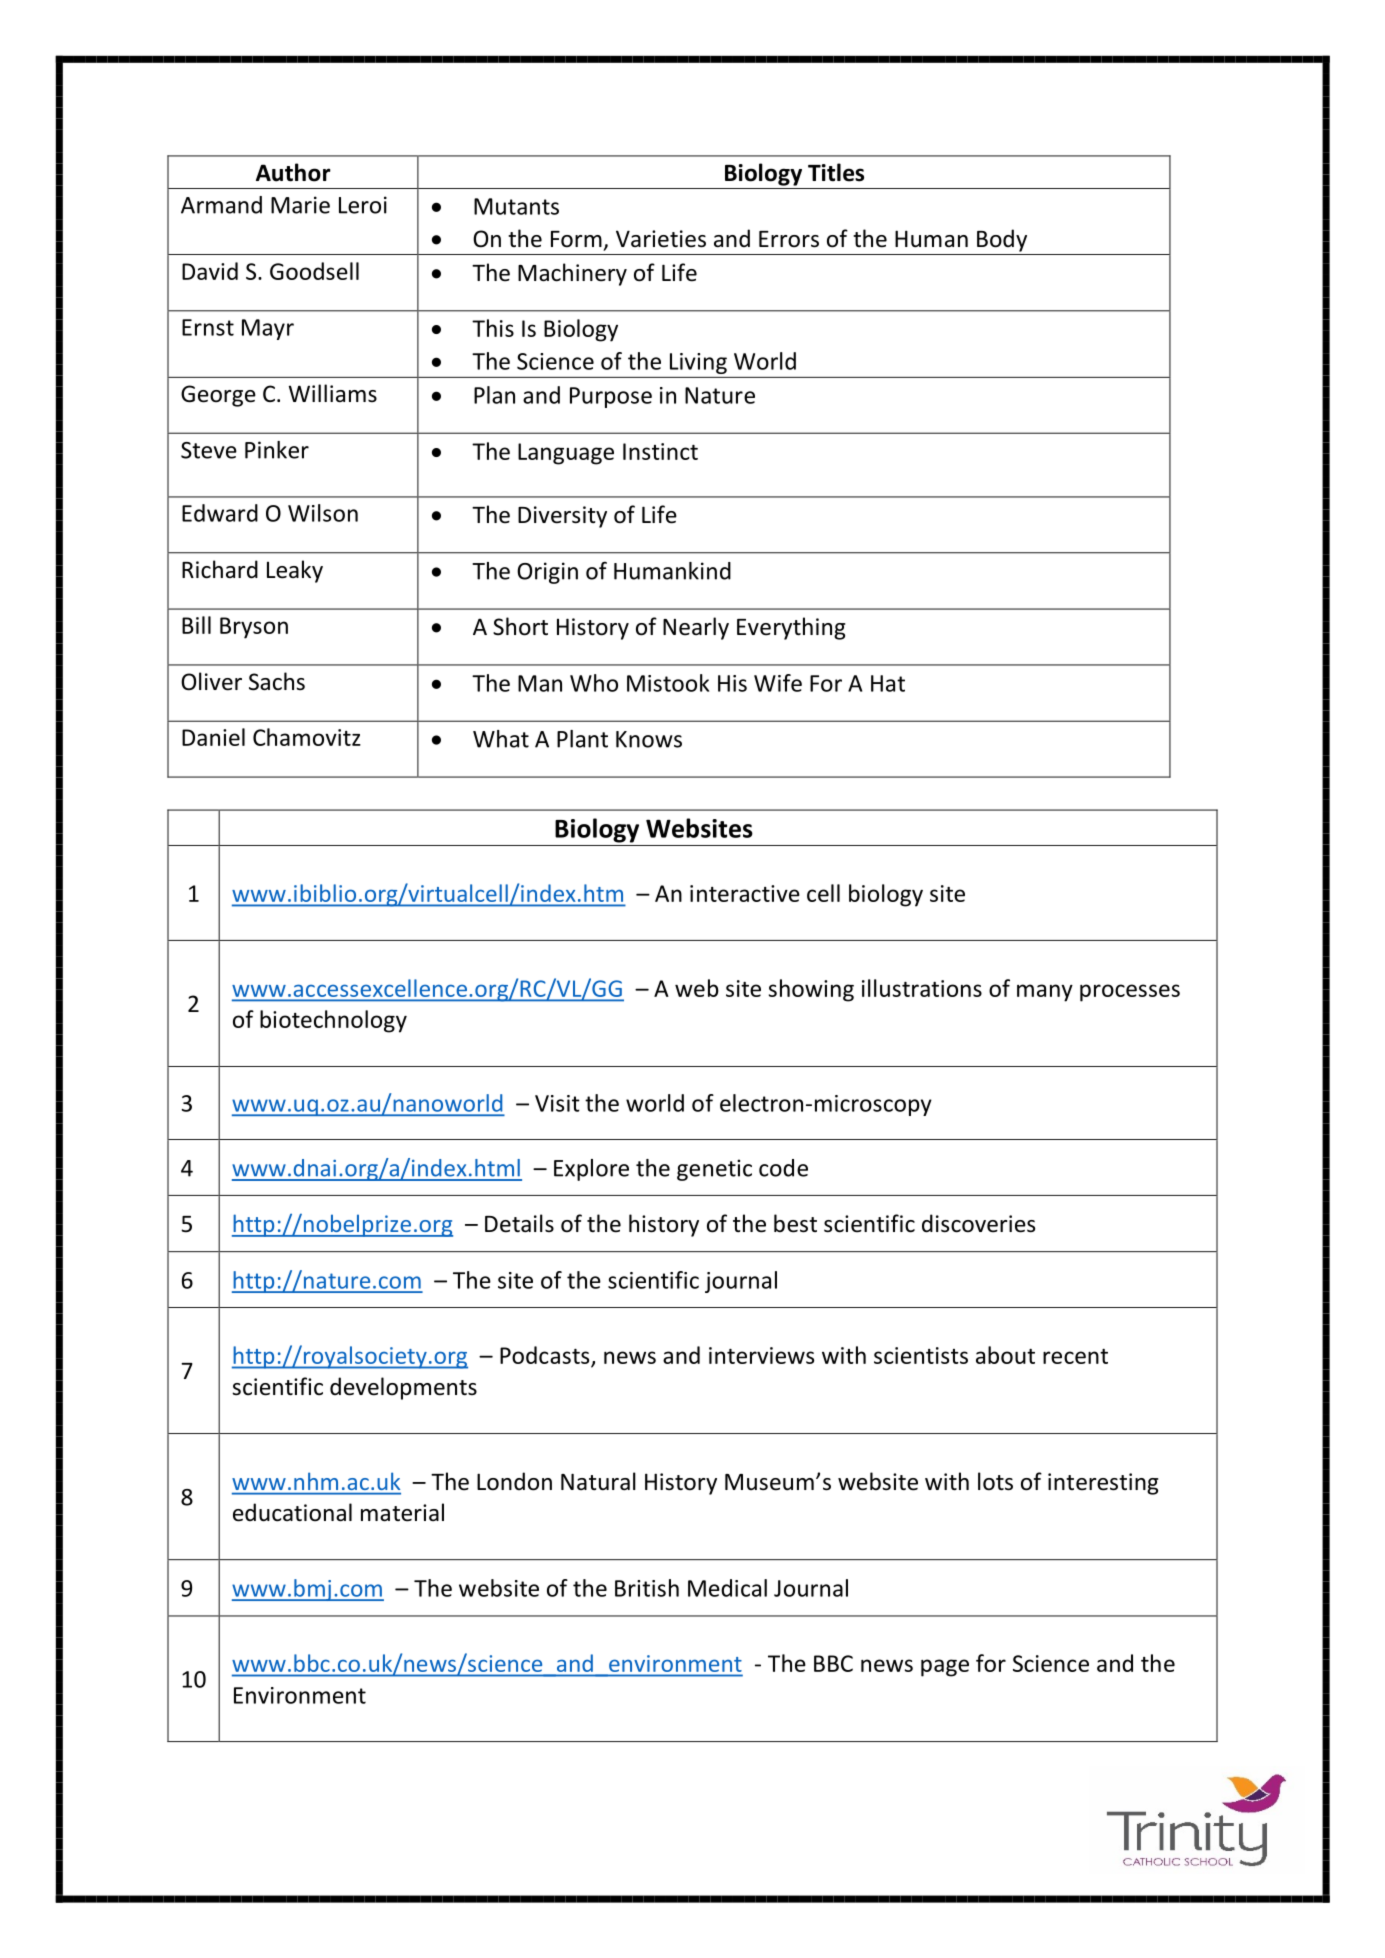 The height and width of the document is (1958, 1385). I want to click on educational, so click(292, 1512).
